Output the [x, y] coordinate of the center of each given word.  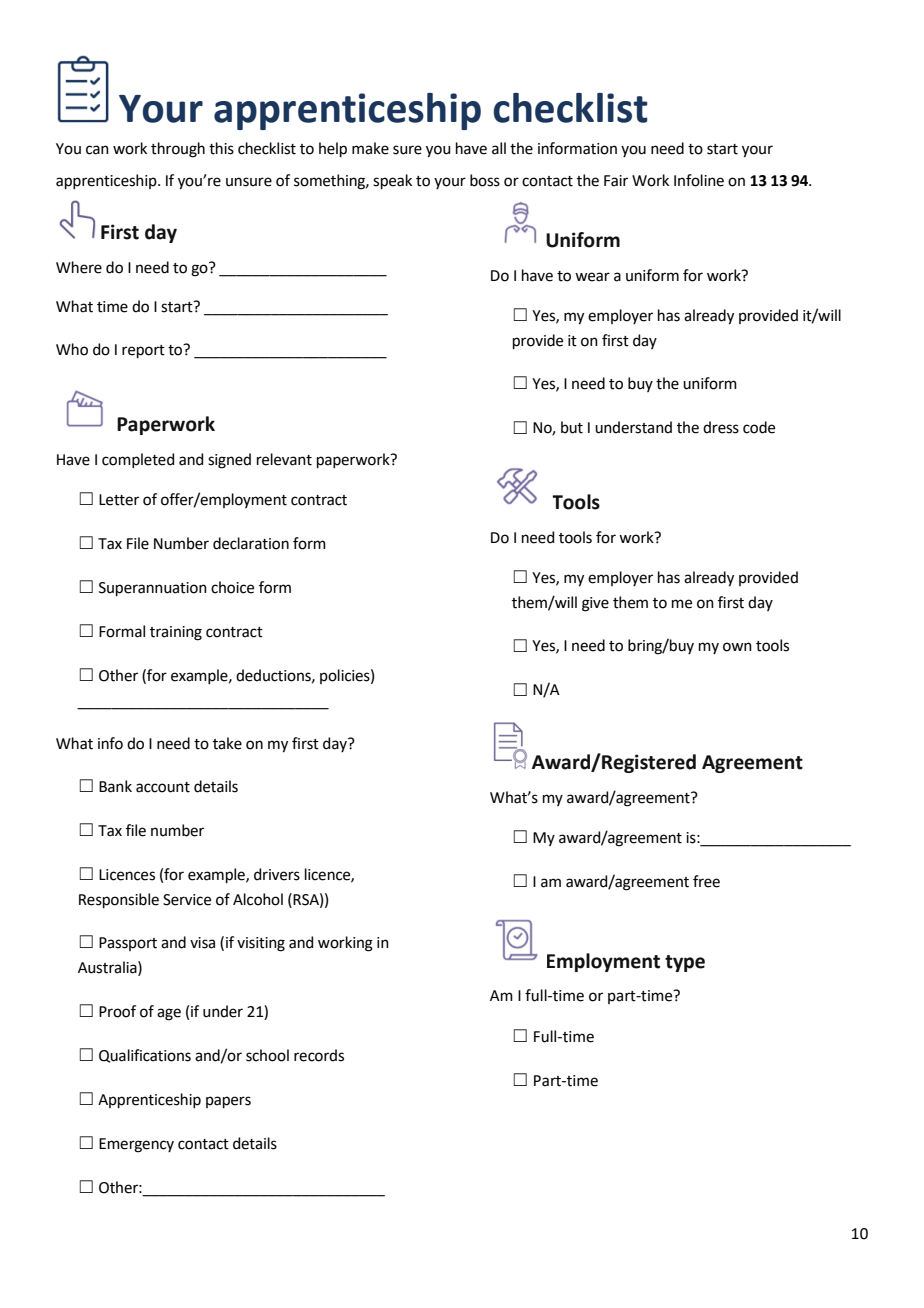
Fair [616, 181]
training [176, 633]
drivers [277, 874]
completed [138, 460]
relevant [284, 459]
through [178, 150]
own [737, 647]
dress [721, 427]
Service [187, 900]
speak [392, 181]
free [706, 881]
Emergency [136, 1145]
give [595, 604]
